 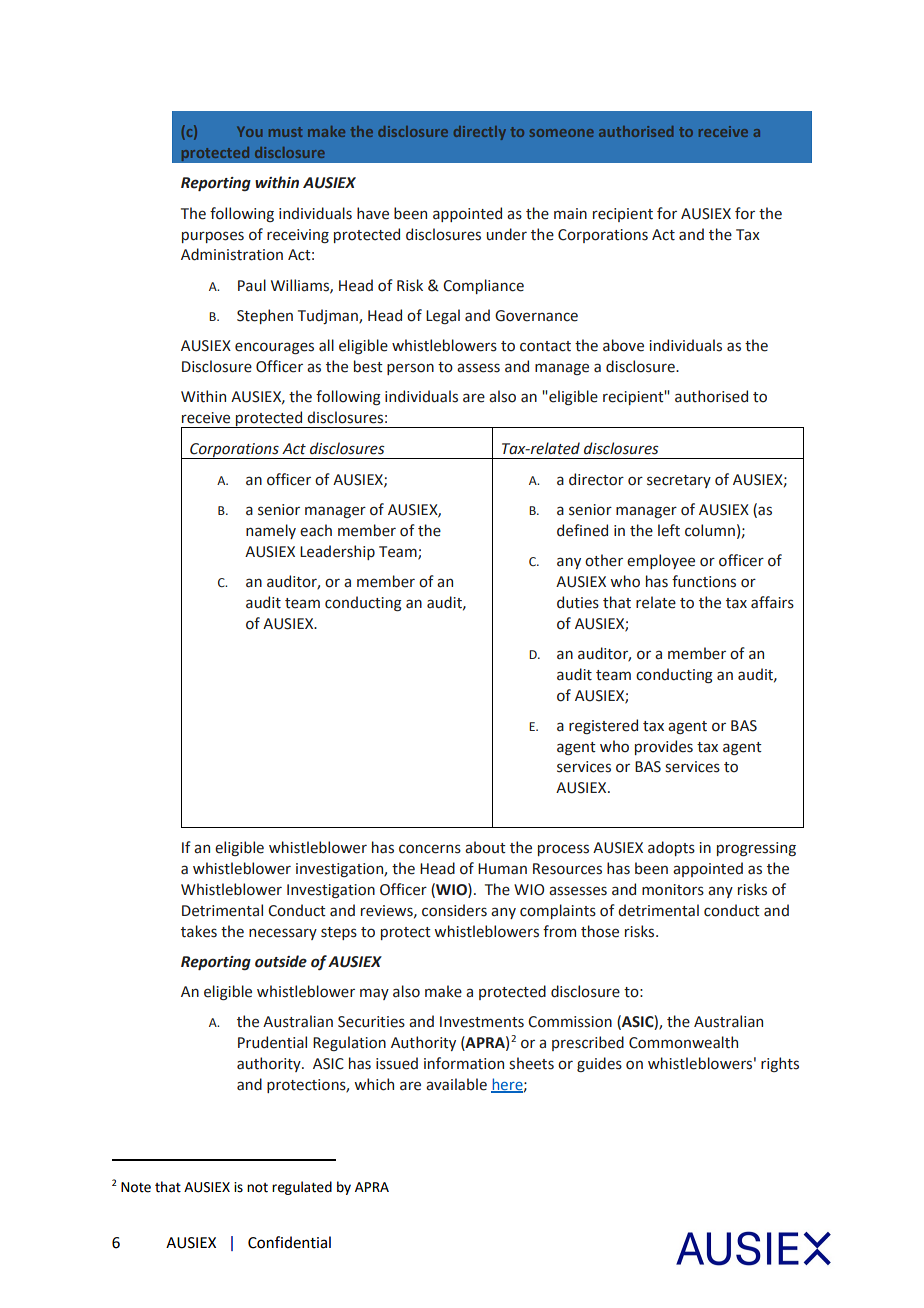 What do you see at coordinates (430, 849) in the image?
I see `concerns` at bounding box center [430, 849].
